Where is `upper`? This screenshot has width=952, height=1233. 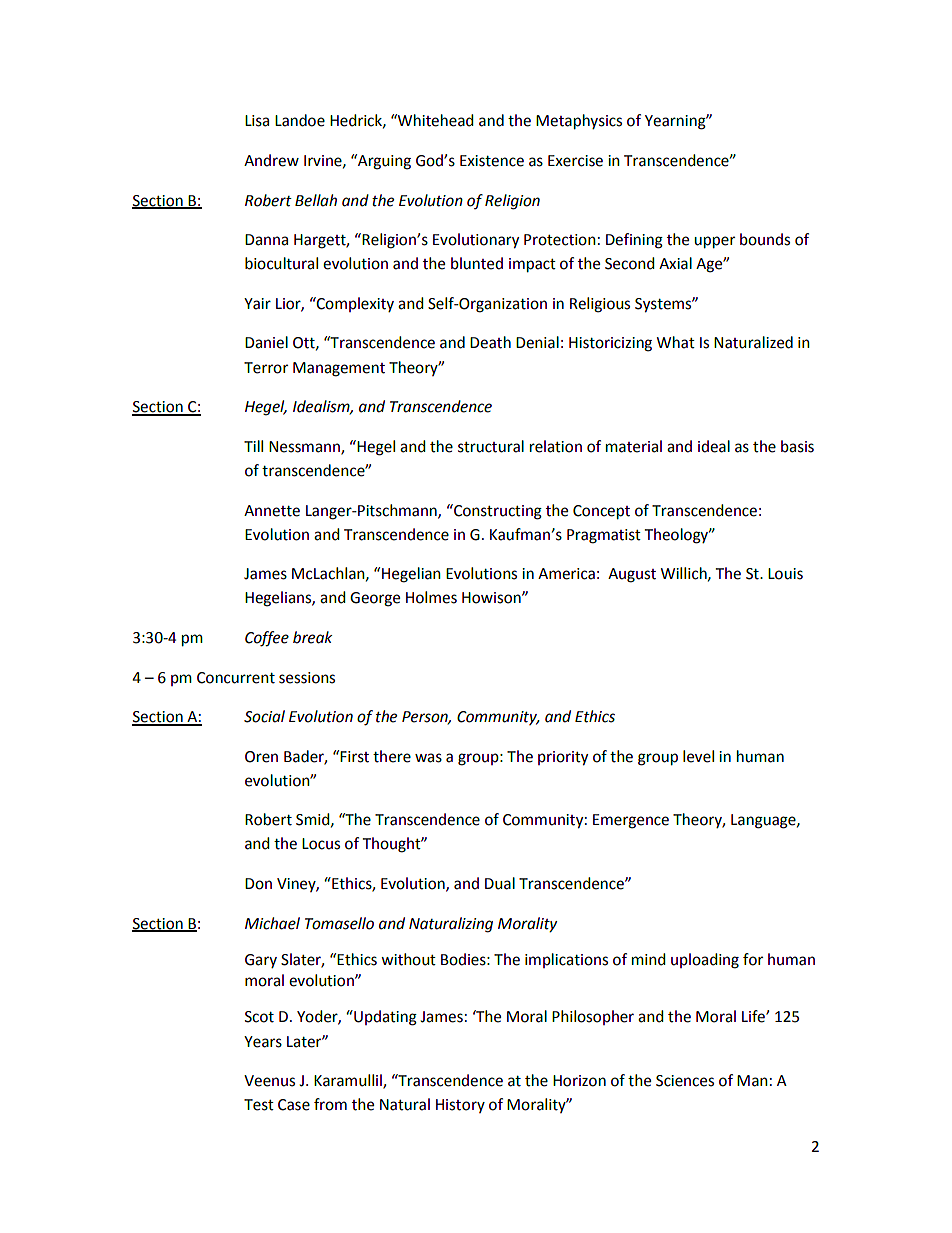 upper is located at coordinates (714, 242).
